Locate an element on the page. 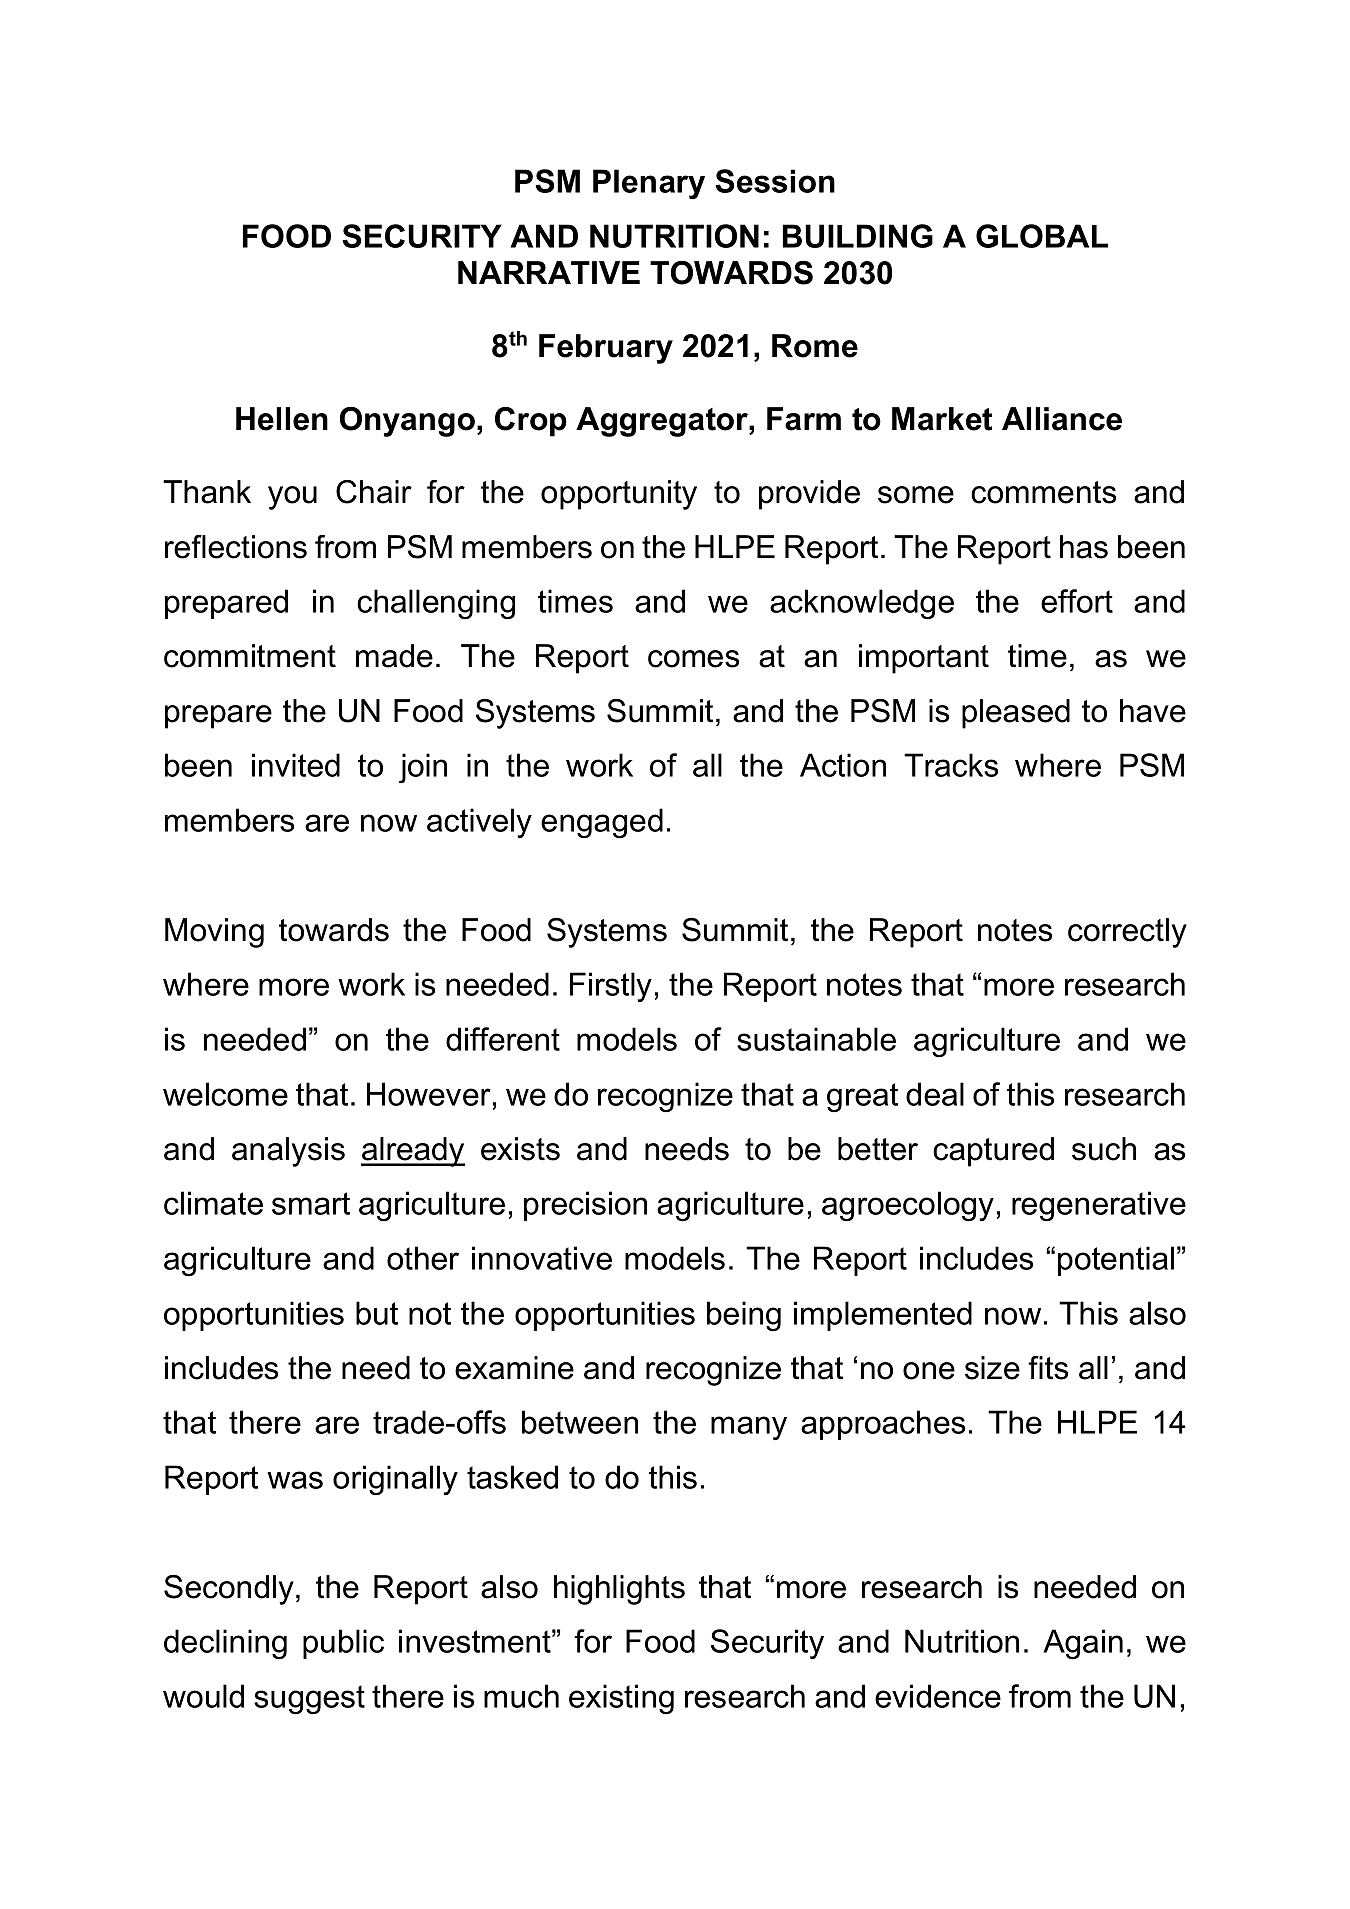  effort is located at coordinates (1077, 601).
